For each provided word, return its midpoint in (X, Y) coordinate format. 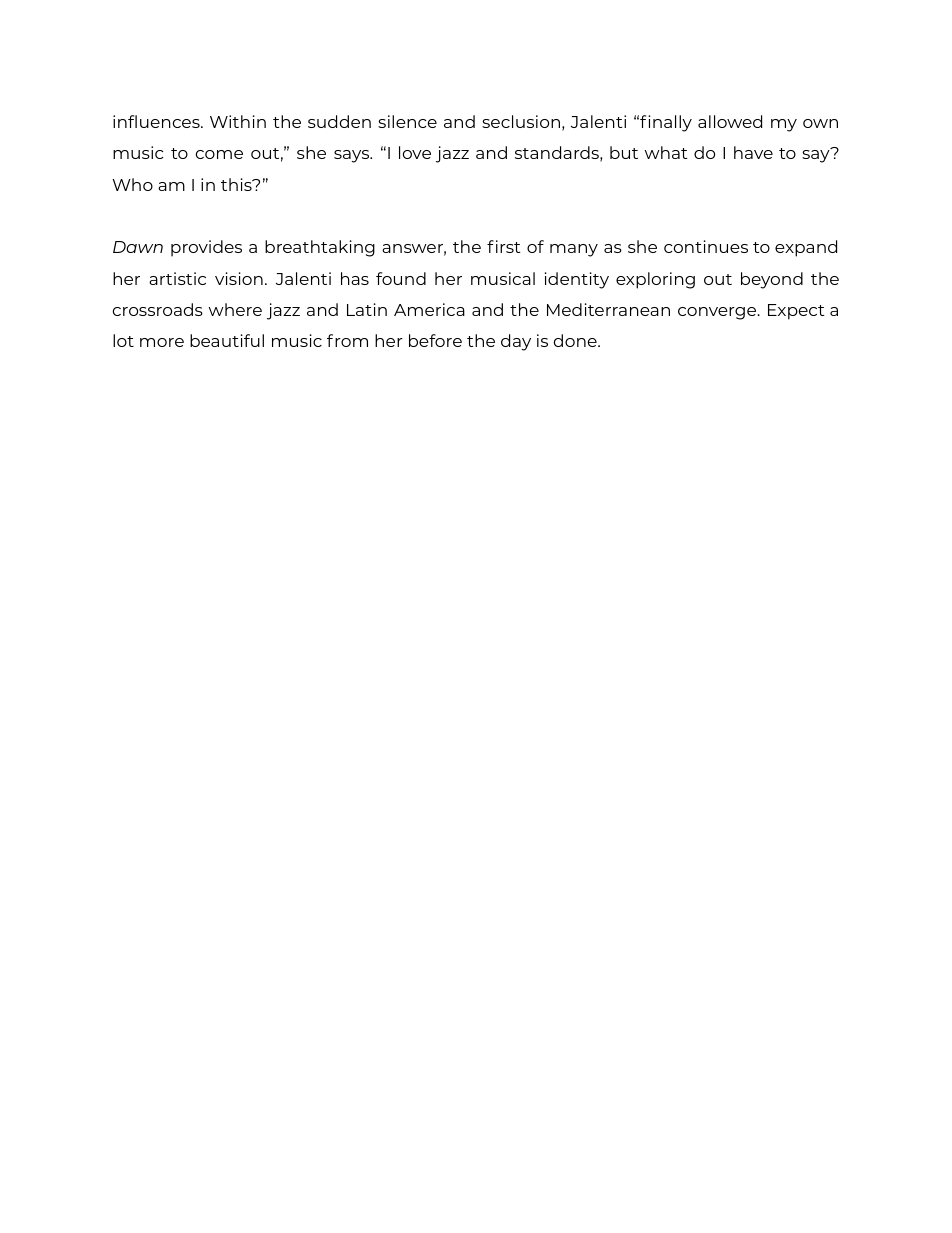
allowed (730, 121)
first (504, 246)
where (235, 309)
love (415, 152)
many (574, 250)
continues (706, 246)
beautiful (227, 340)
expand (806, 248)
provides (206, 248)
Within (238, 121)
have (753, 152)
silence (407, 121)
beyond (772, 280)
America (429, 309)
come (219, 154)
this (237, 184)
